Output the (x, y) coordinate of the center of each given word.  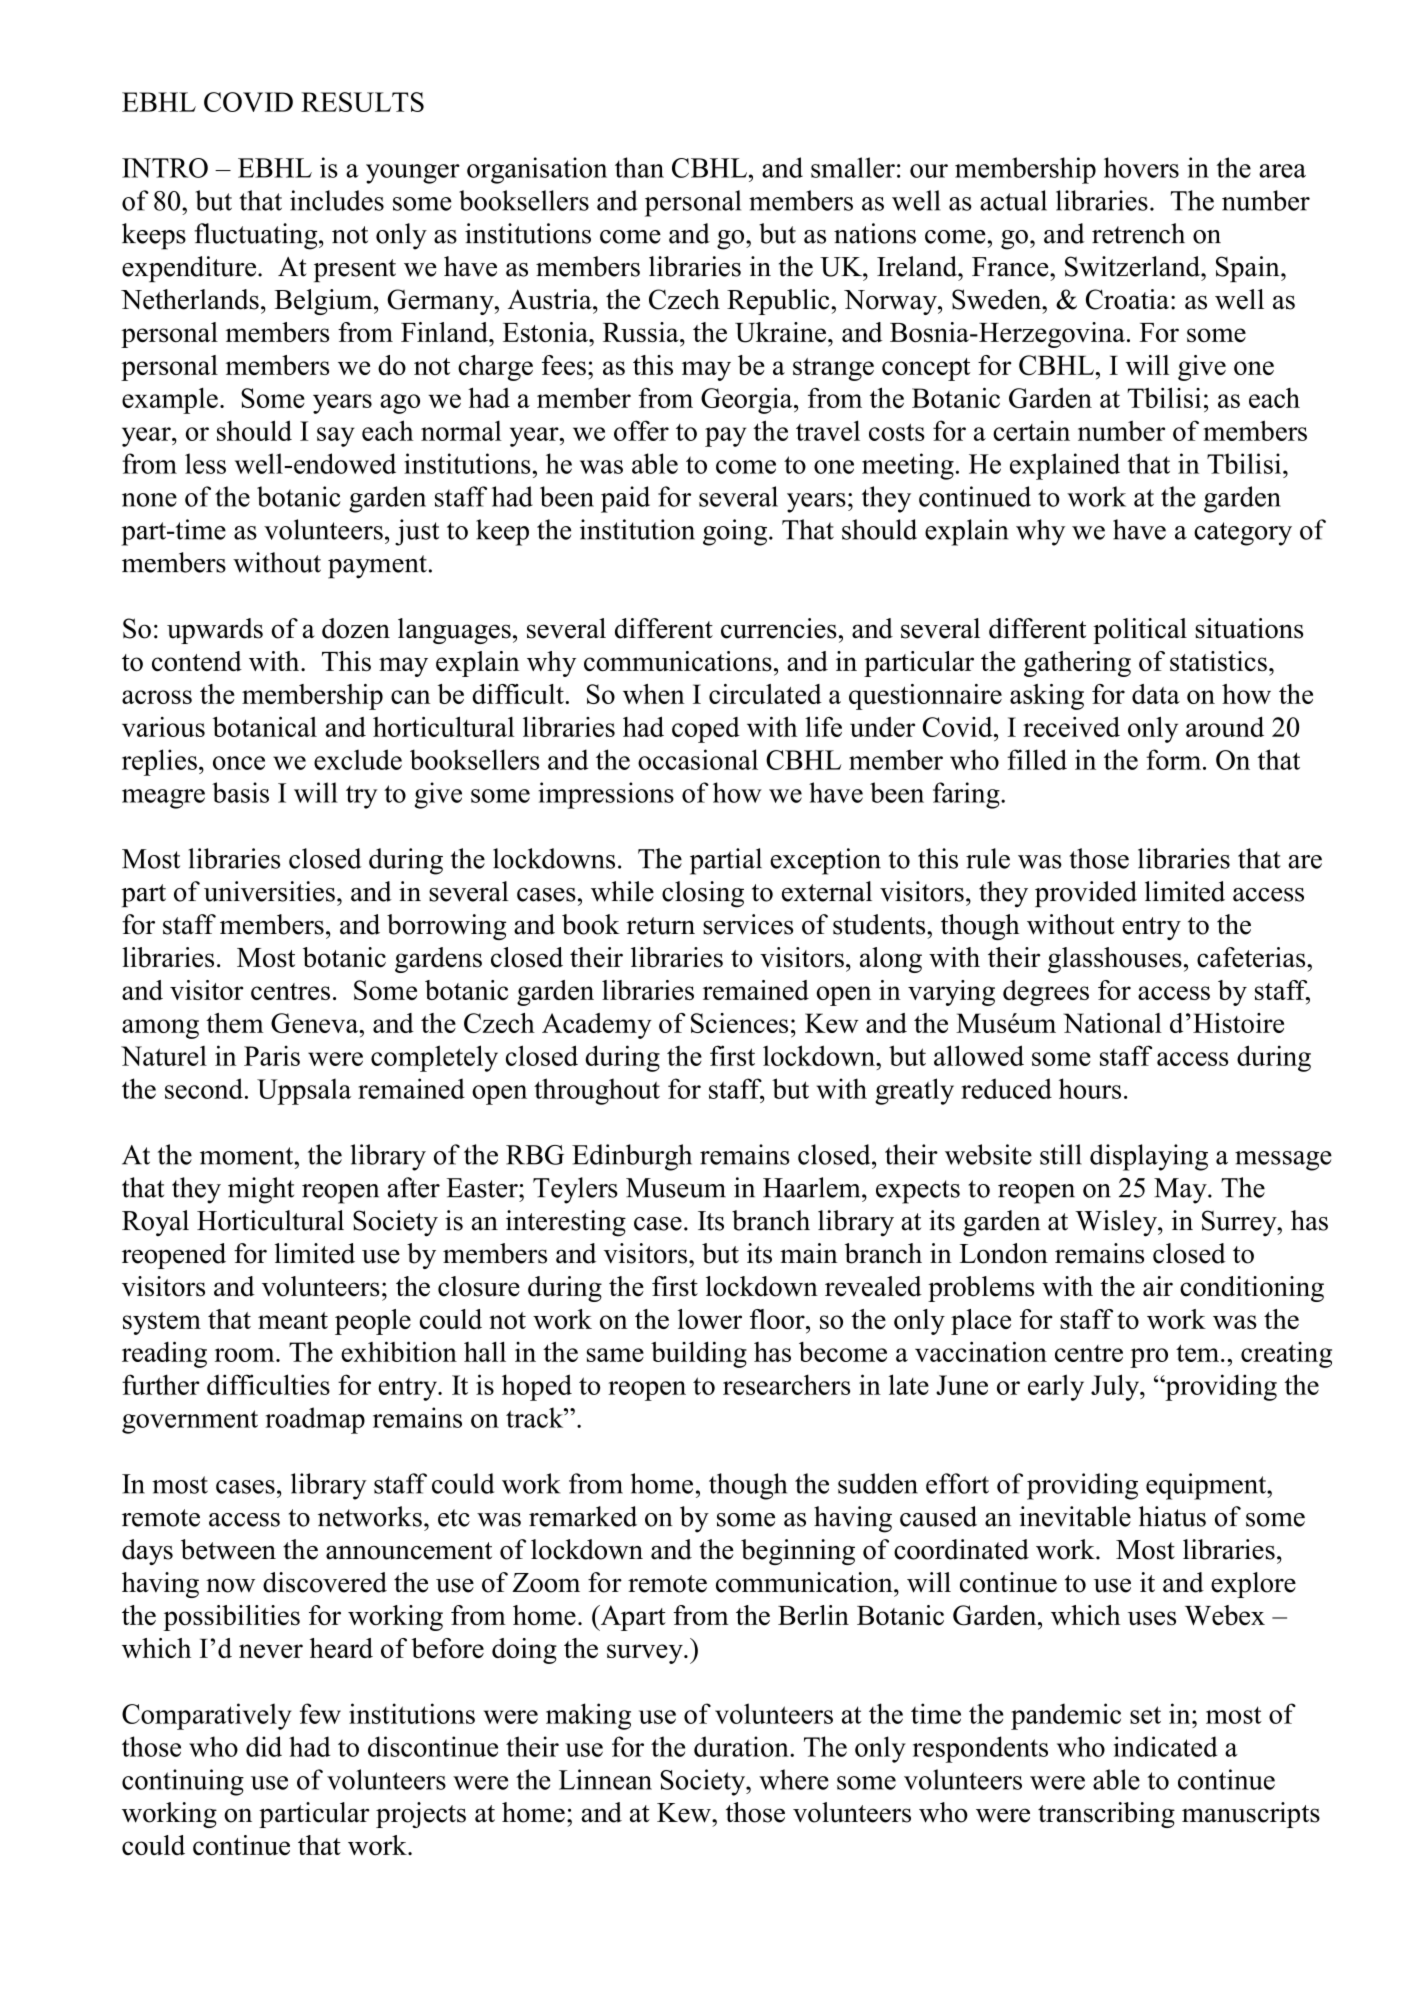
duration (742, 1746)
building (699, 1354)
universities (269, 891)
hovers (1141, 167)
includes (337, 200)
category (1243, 534)
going (736, 532)
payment (377, 567)
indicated (1166, 1746)
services (748, 924)
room (246, 1355)
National (1112, 1023)
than (639, 167)
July (1116, 1387)
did (264, 1746)
